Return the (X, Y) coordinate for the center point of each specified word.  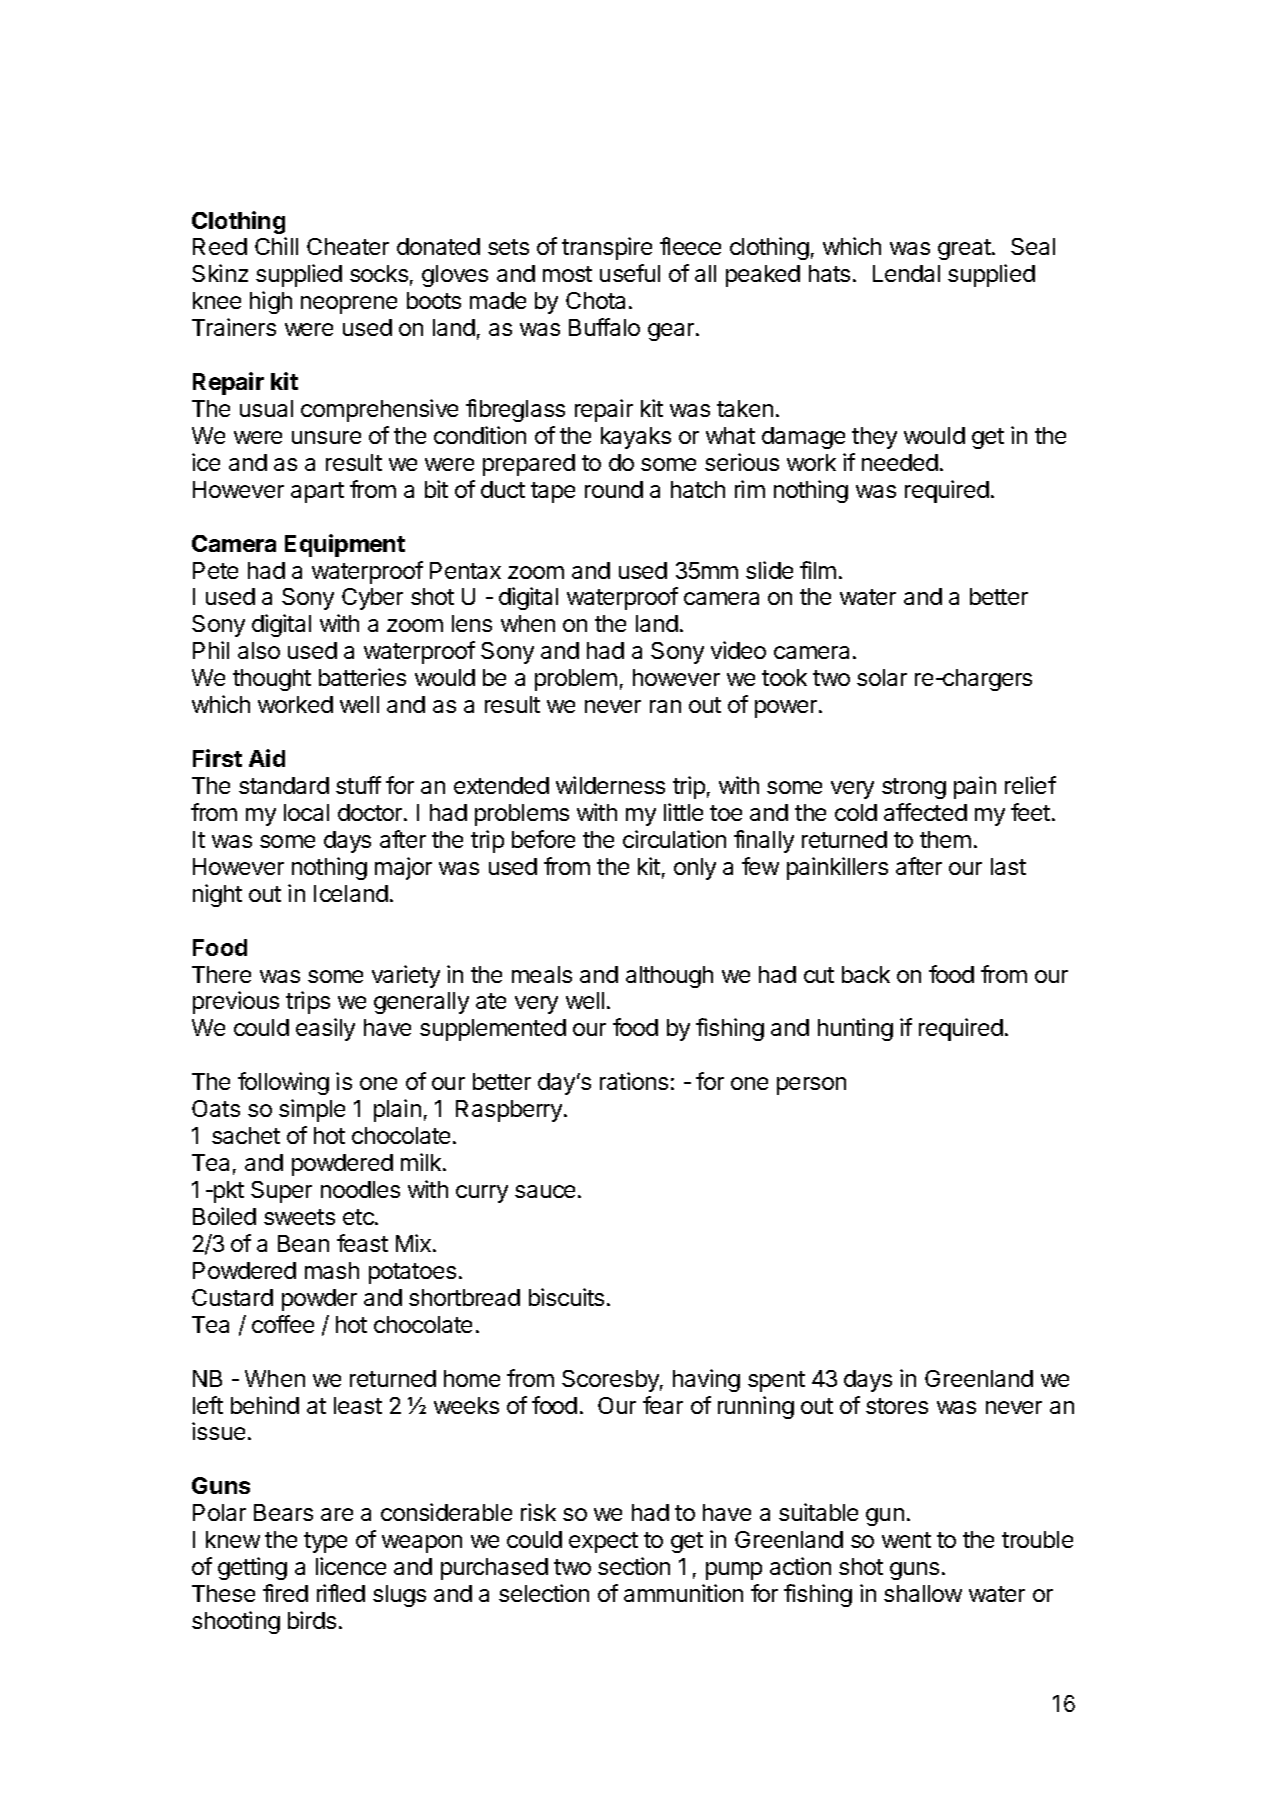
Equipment (345, 545)
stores (897, 1406)
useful (630, 273)
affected (925, 812)
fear (663, 1405)
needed (900, 462)
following (283, 1083)
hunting (855, 1029)
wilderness (610, 785)
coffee (283, 1324)
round (614, 489)
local (306, 812)
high (271, 302)
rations (634, 1081)
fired (285, 1593)
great (965, 249)
